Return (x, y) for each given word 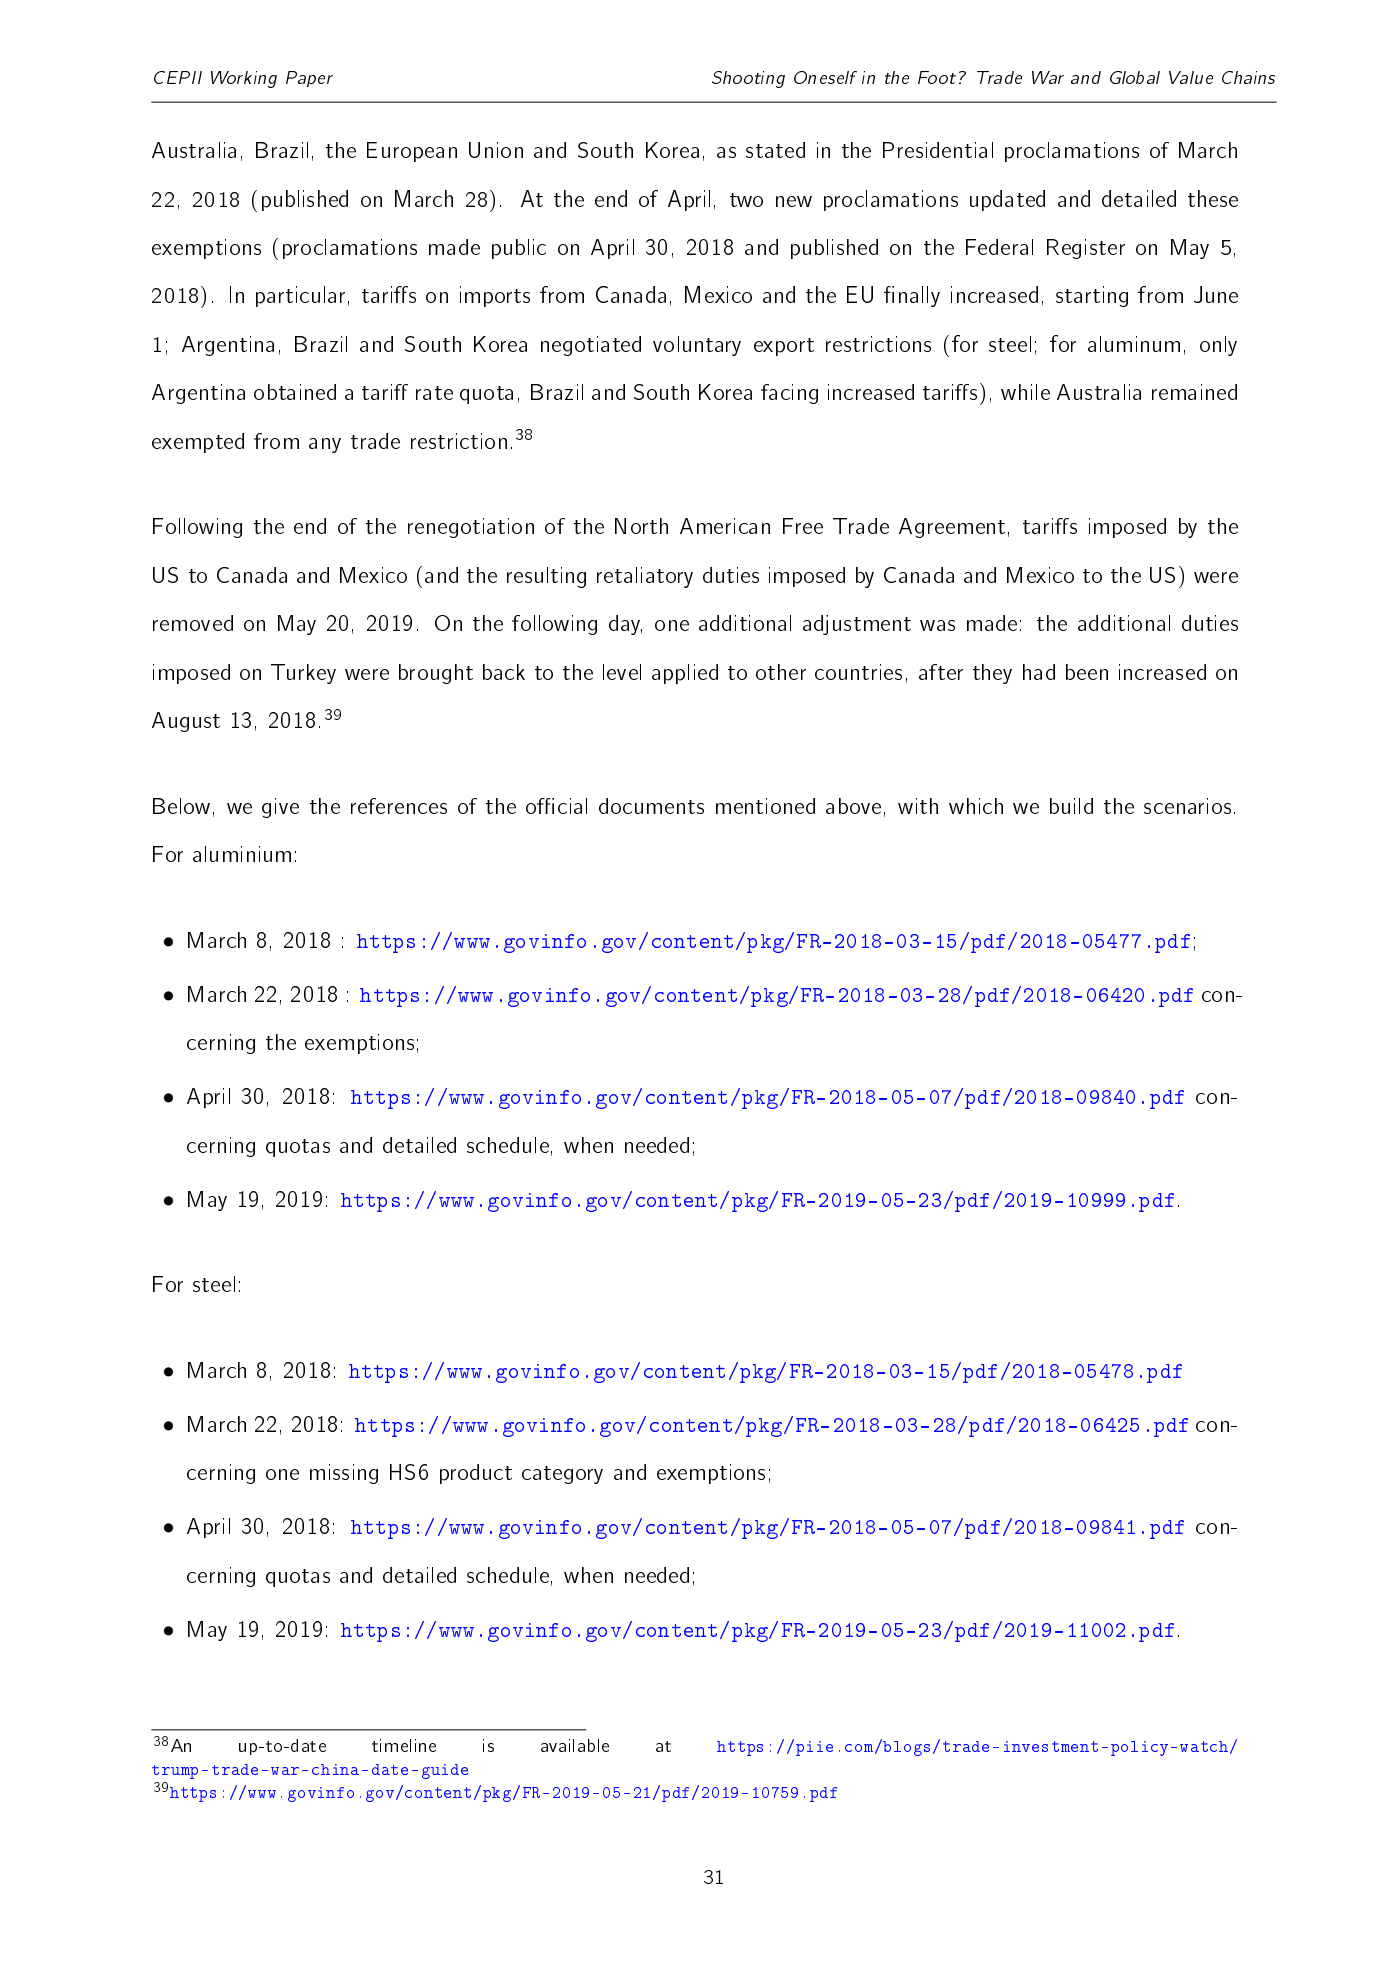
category (562, 1475)
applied (685, 674)
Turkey (303, 674)
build (1071, 806)
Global (1135, 77)
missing (344, 1474)
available (575, 1745)
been (1087, 672)
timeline (404, 1745)
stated (775, 150)
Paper (309, 79)
